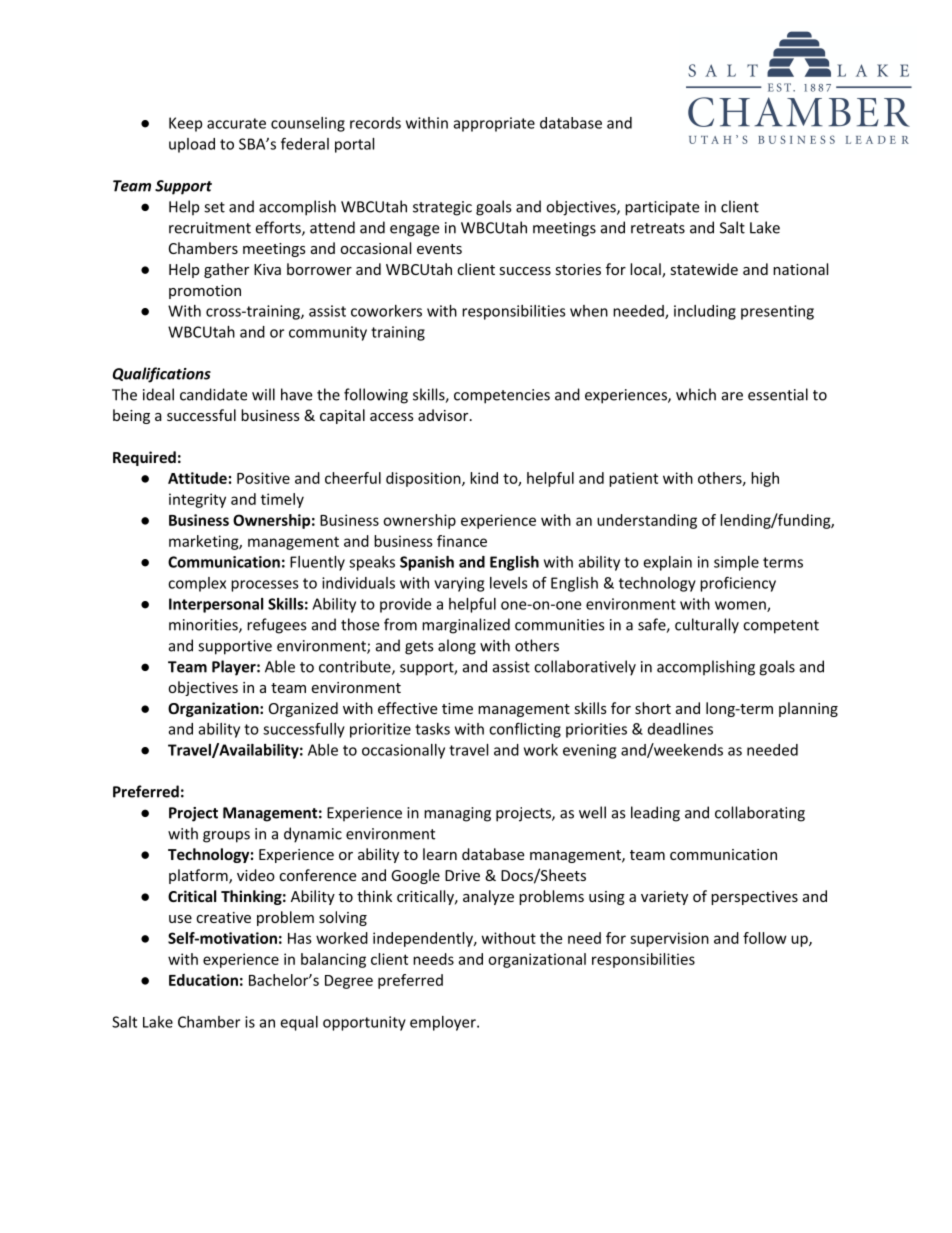 This image has width=952, height=1233. Describe the element at coordinates (732, 396) in the image. I see `are` at that location.
